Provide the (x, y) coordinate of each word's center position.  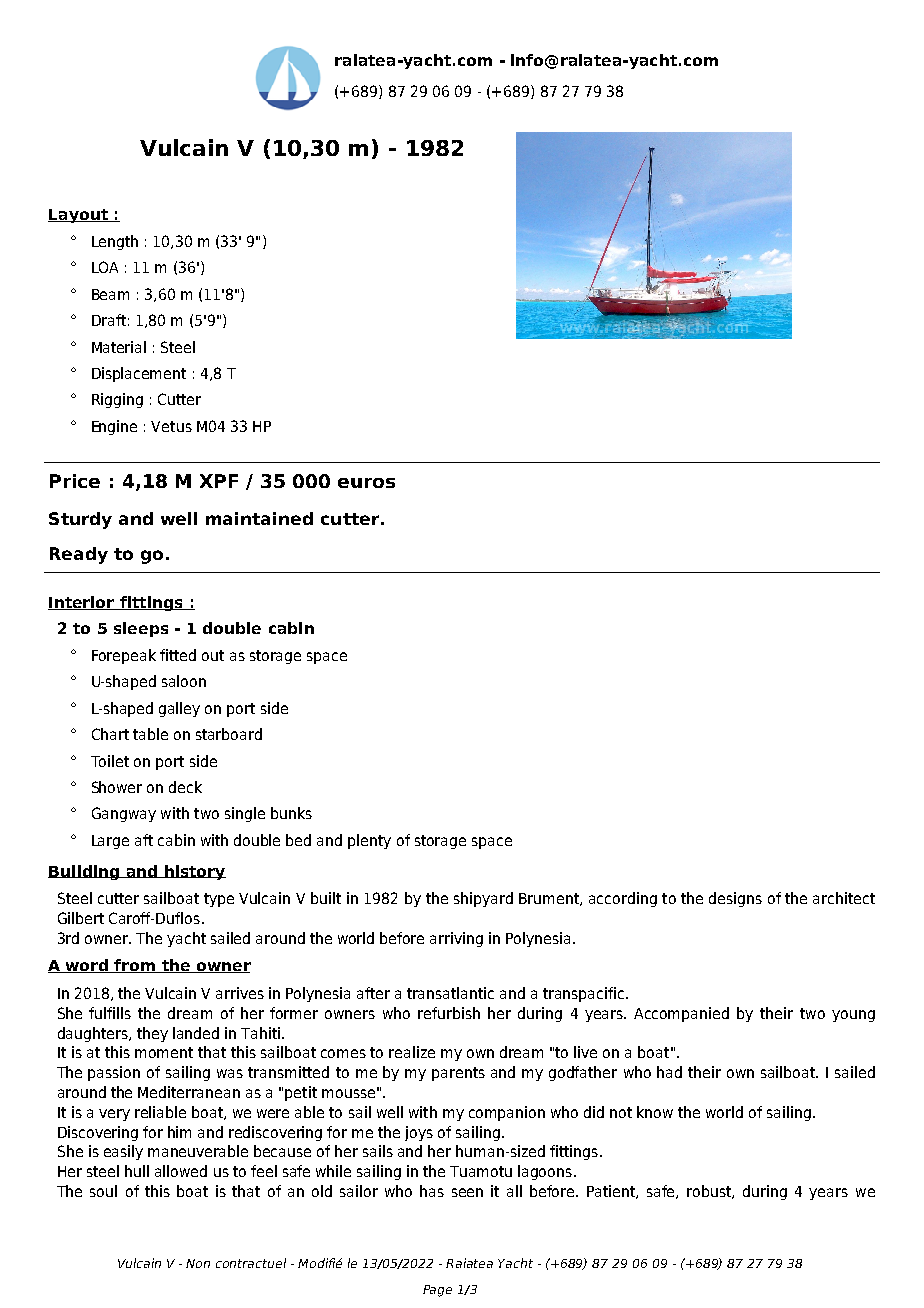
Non (198, 1263)
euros (366, 483)
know (655, 1112)
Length (115, 242)
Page (437, 1291)
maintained (259, 518)
